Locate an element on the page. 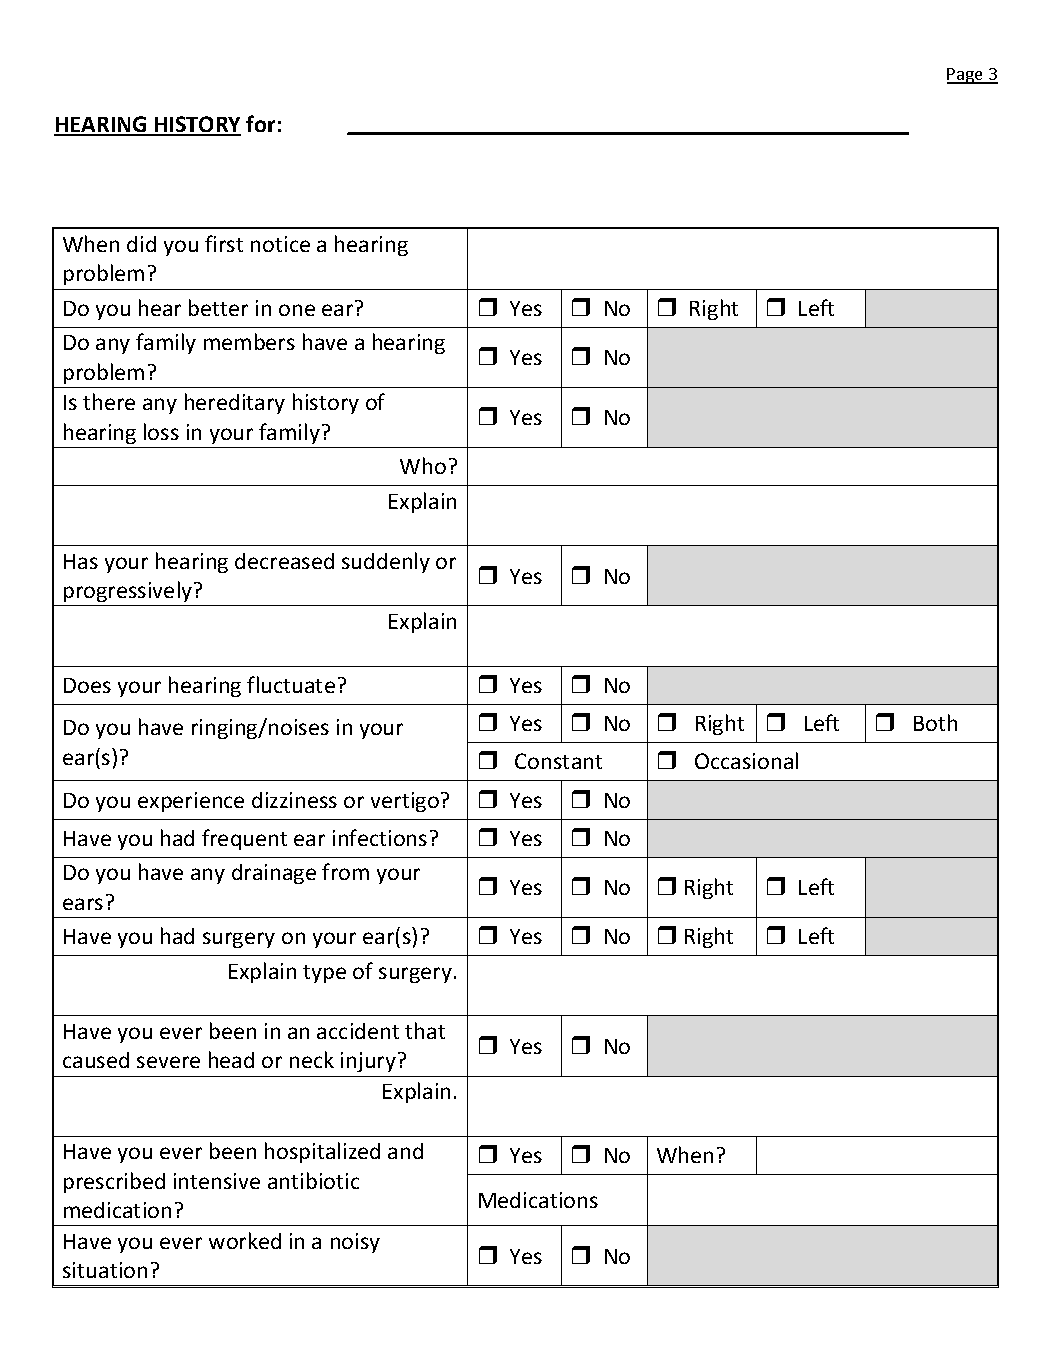  Who is located at coordinates (423, 465).
